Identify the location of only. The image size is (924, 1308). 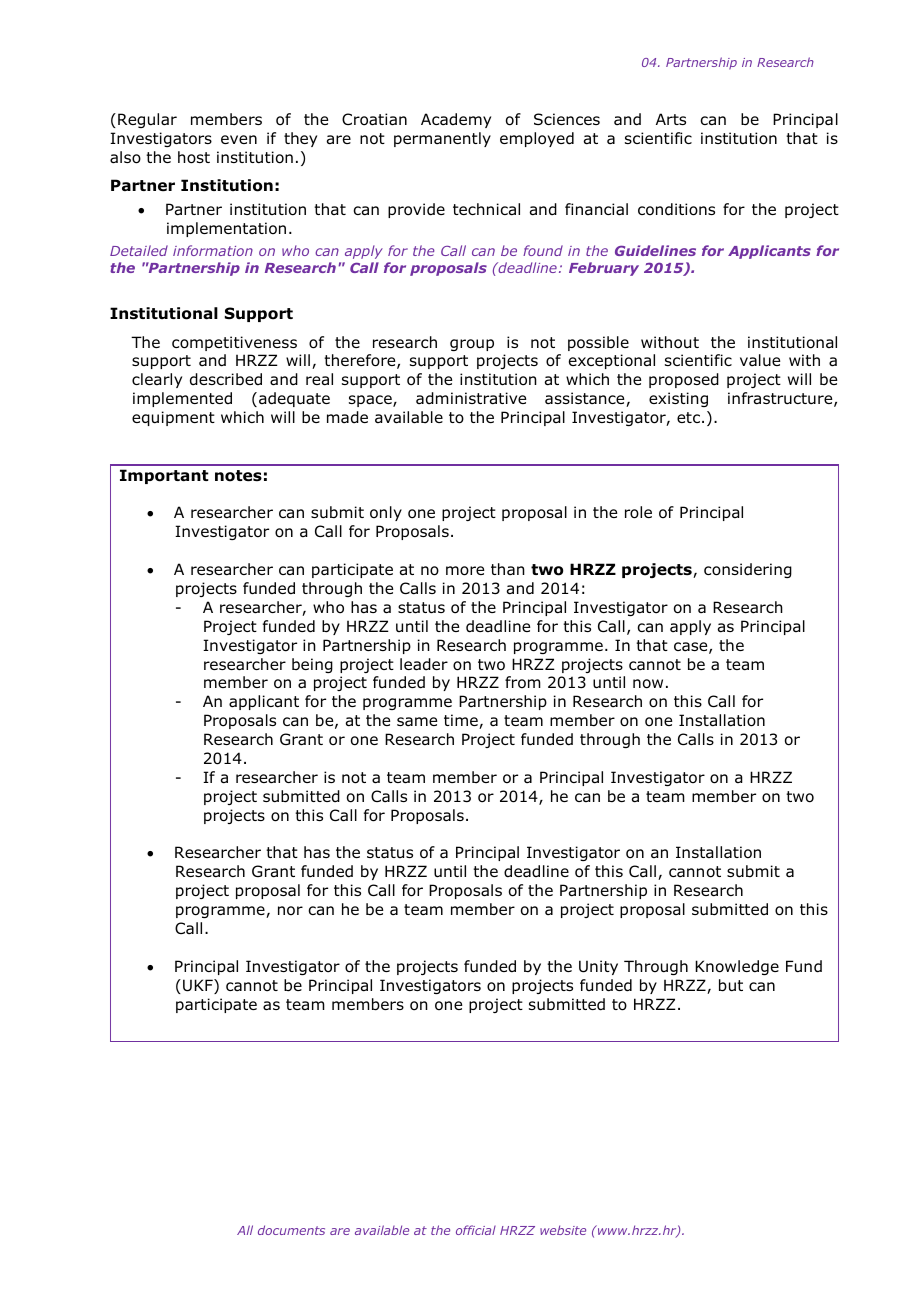
(386, 513).
